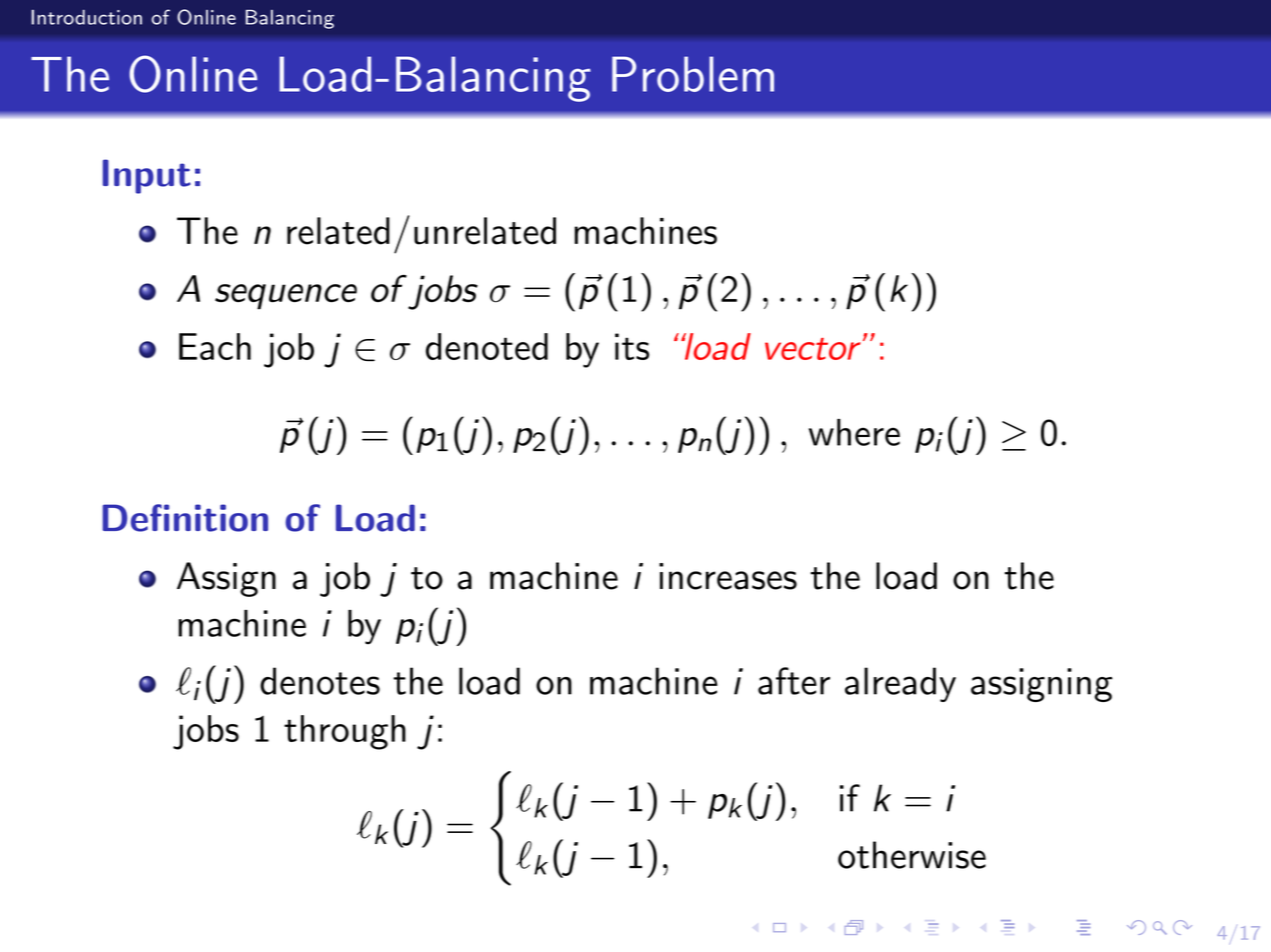 The height and width of the screenshot is (952, 1271). What do you see at coordinates (185, 518) in the screenshot?
I see `Definition` at bounding box center [185, 518].
